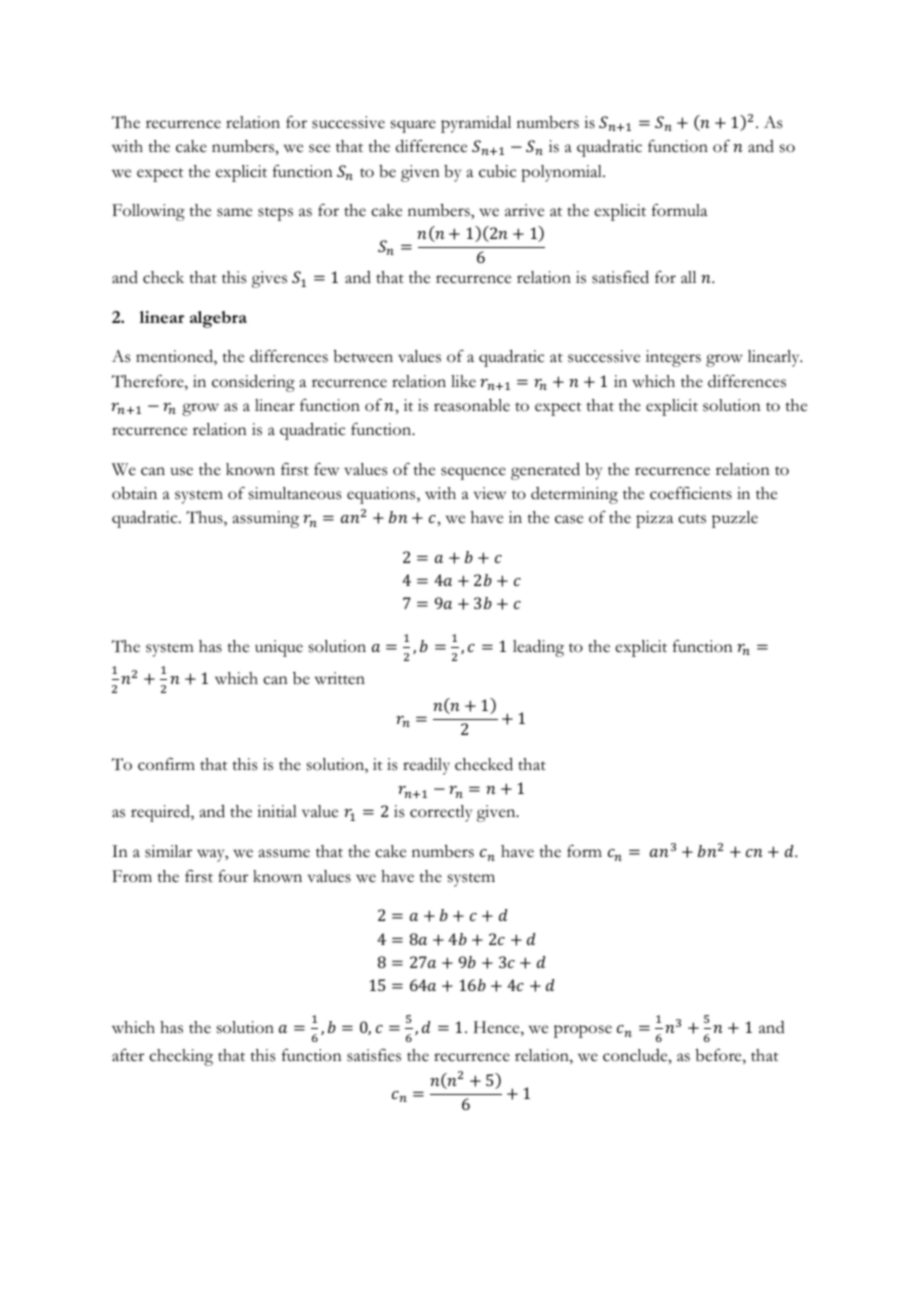 The width and height of the document is (924, 1307). I want to click on same, so click(234, 212).
